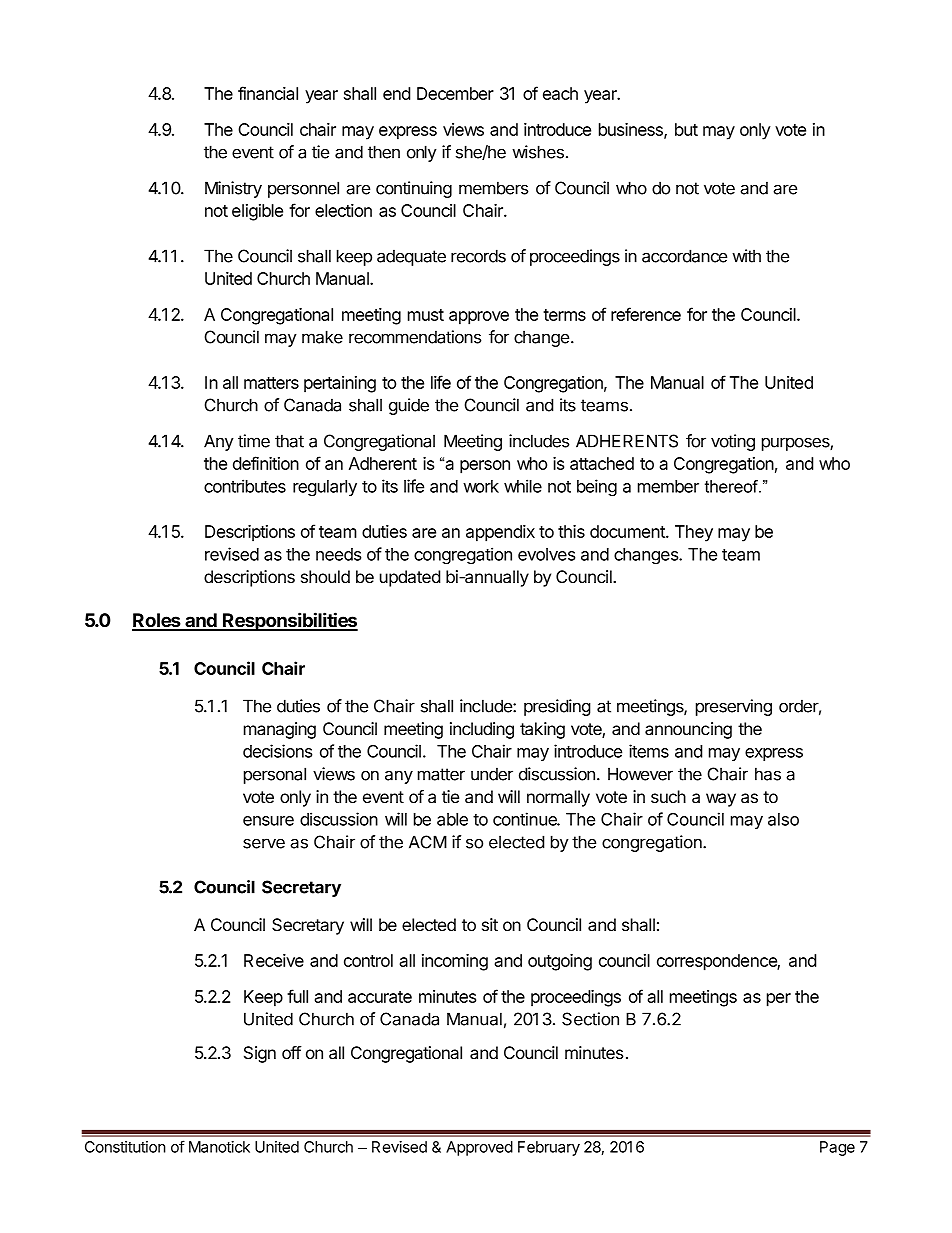  What do you see at coordinates (268, 93) in the screenshot?
I see `financial` at bounding box center [268, 93].
